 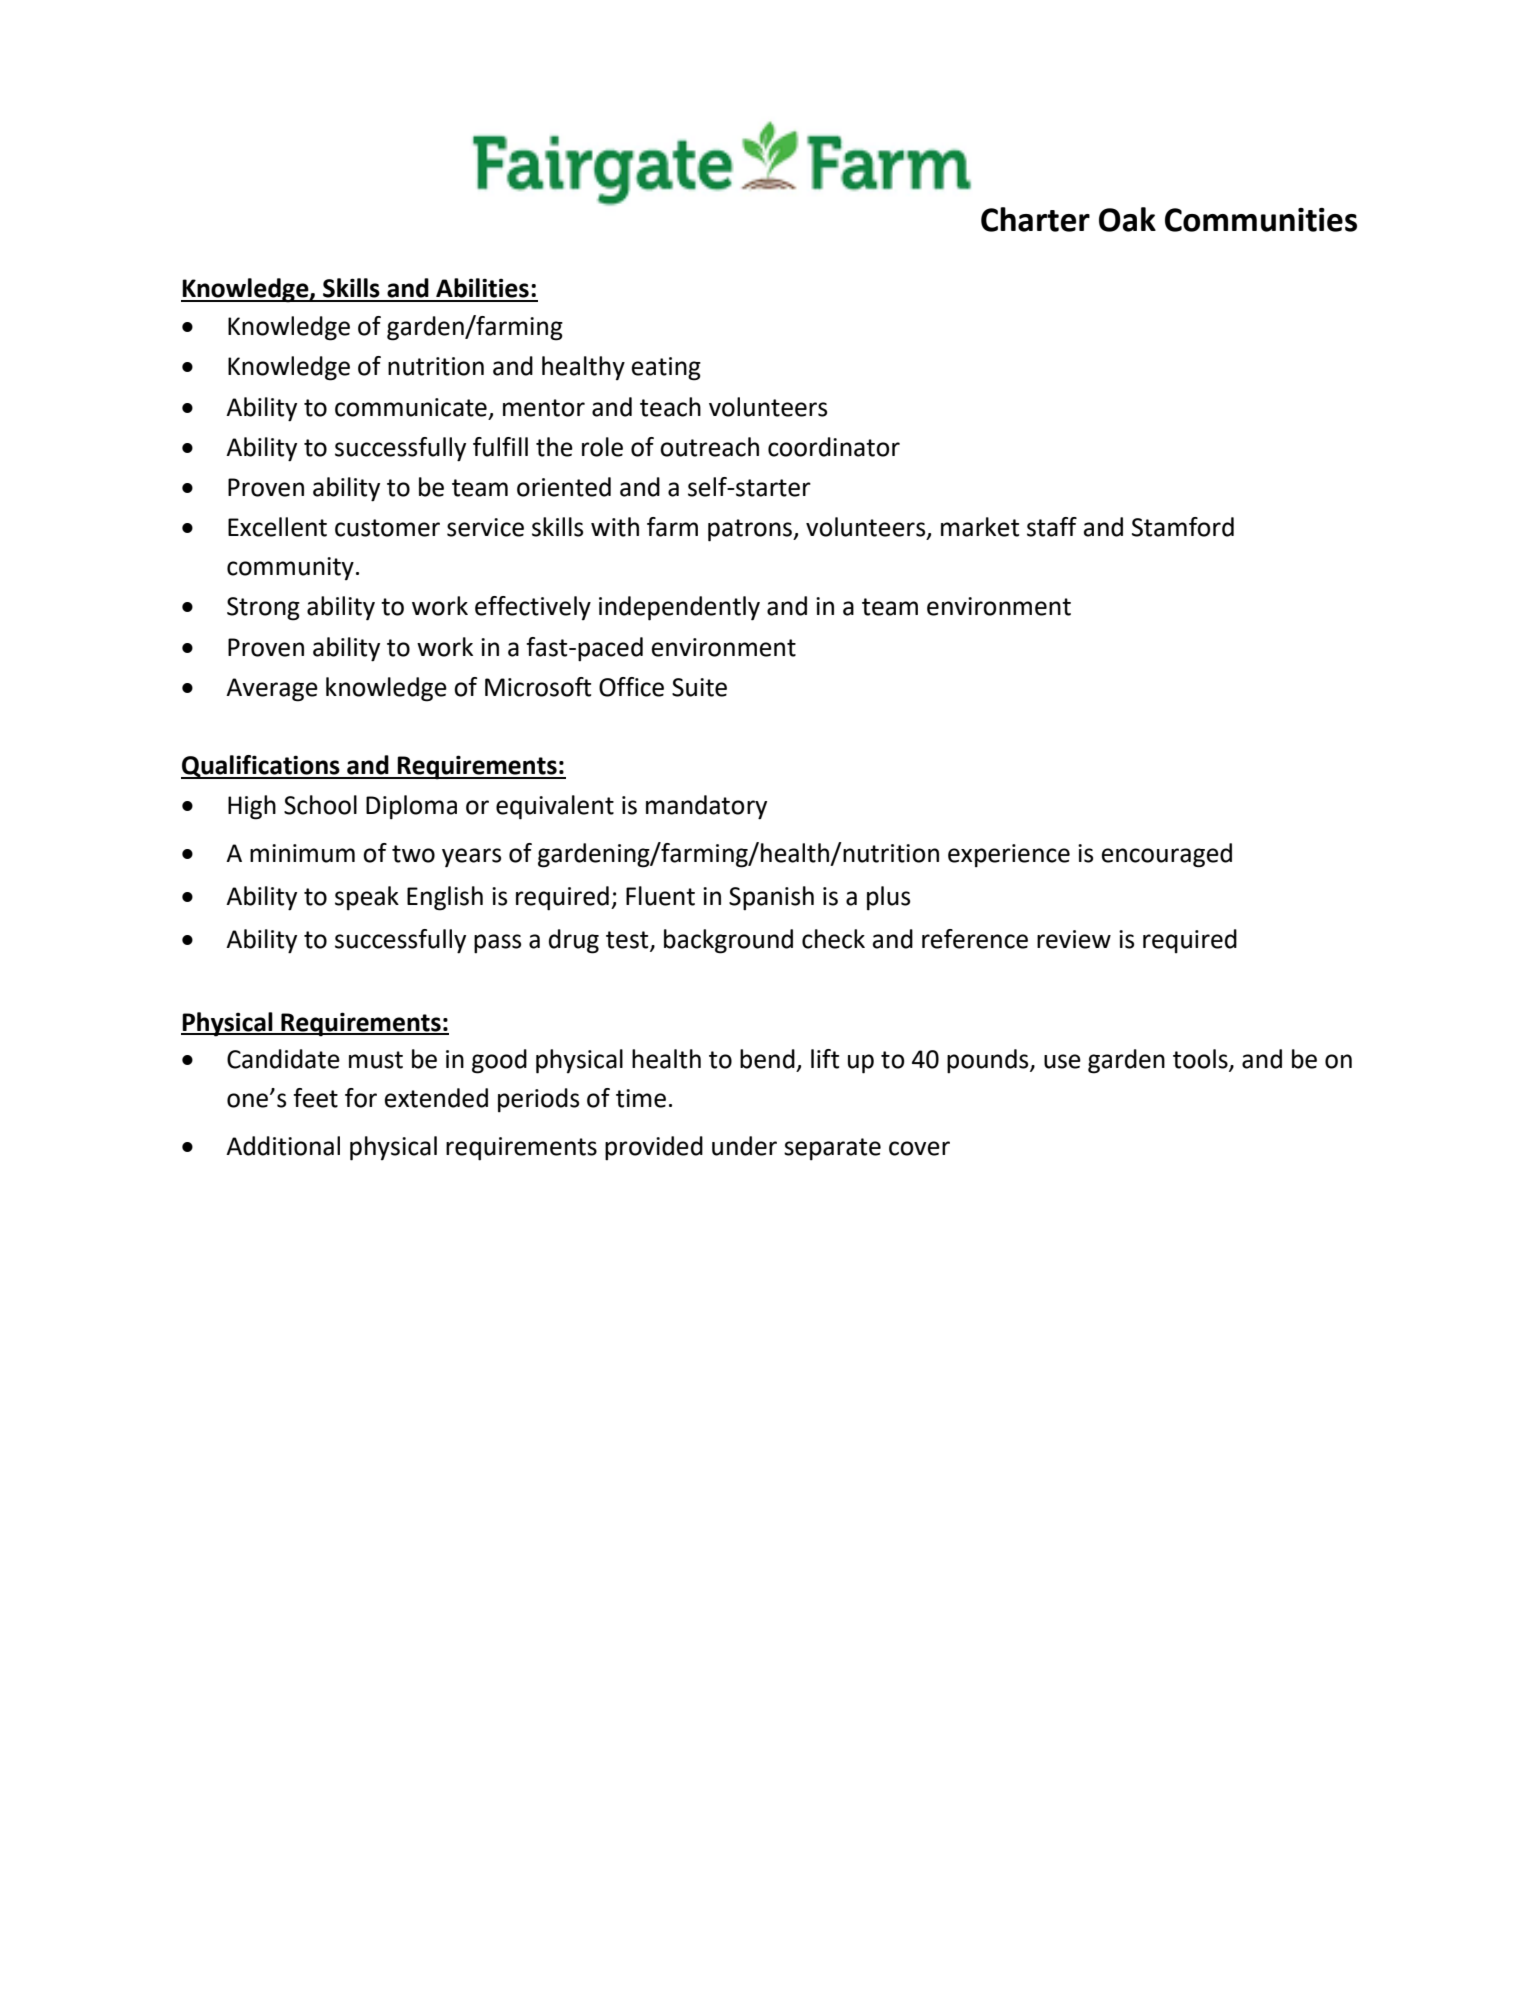 What do you see at coordinates (1127, 219) in the image?
I see `Oak` at bounding box center [1127, 219].
